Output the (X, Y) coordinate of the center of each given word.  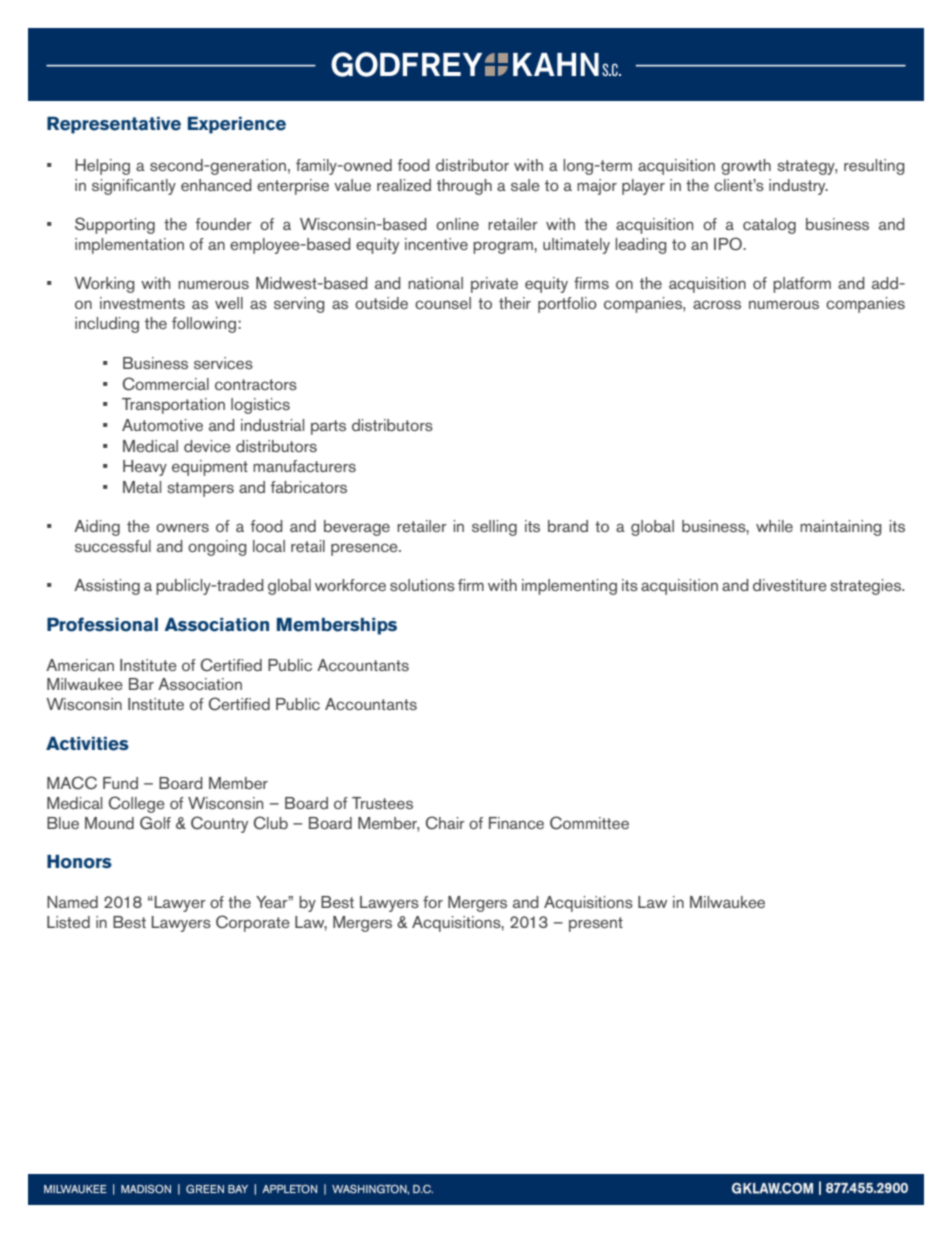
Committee (589, 823)
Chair (445, 823)
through (464, 187)
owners (182, 527)
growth (746, 167)
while (774, 526)
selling (494, 528)
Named (72, 902)
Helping (102, 167)
